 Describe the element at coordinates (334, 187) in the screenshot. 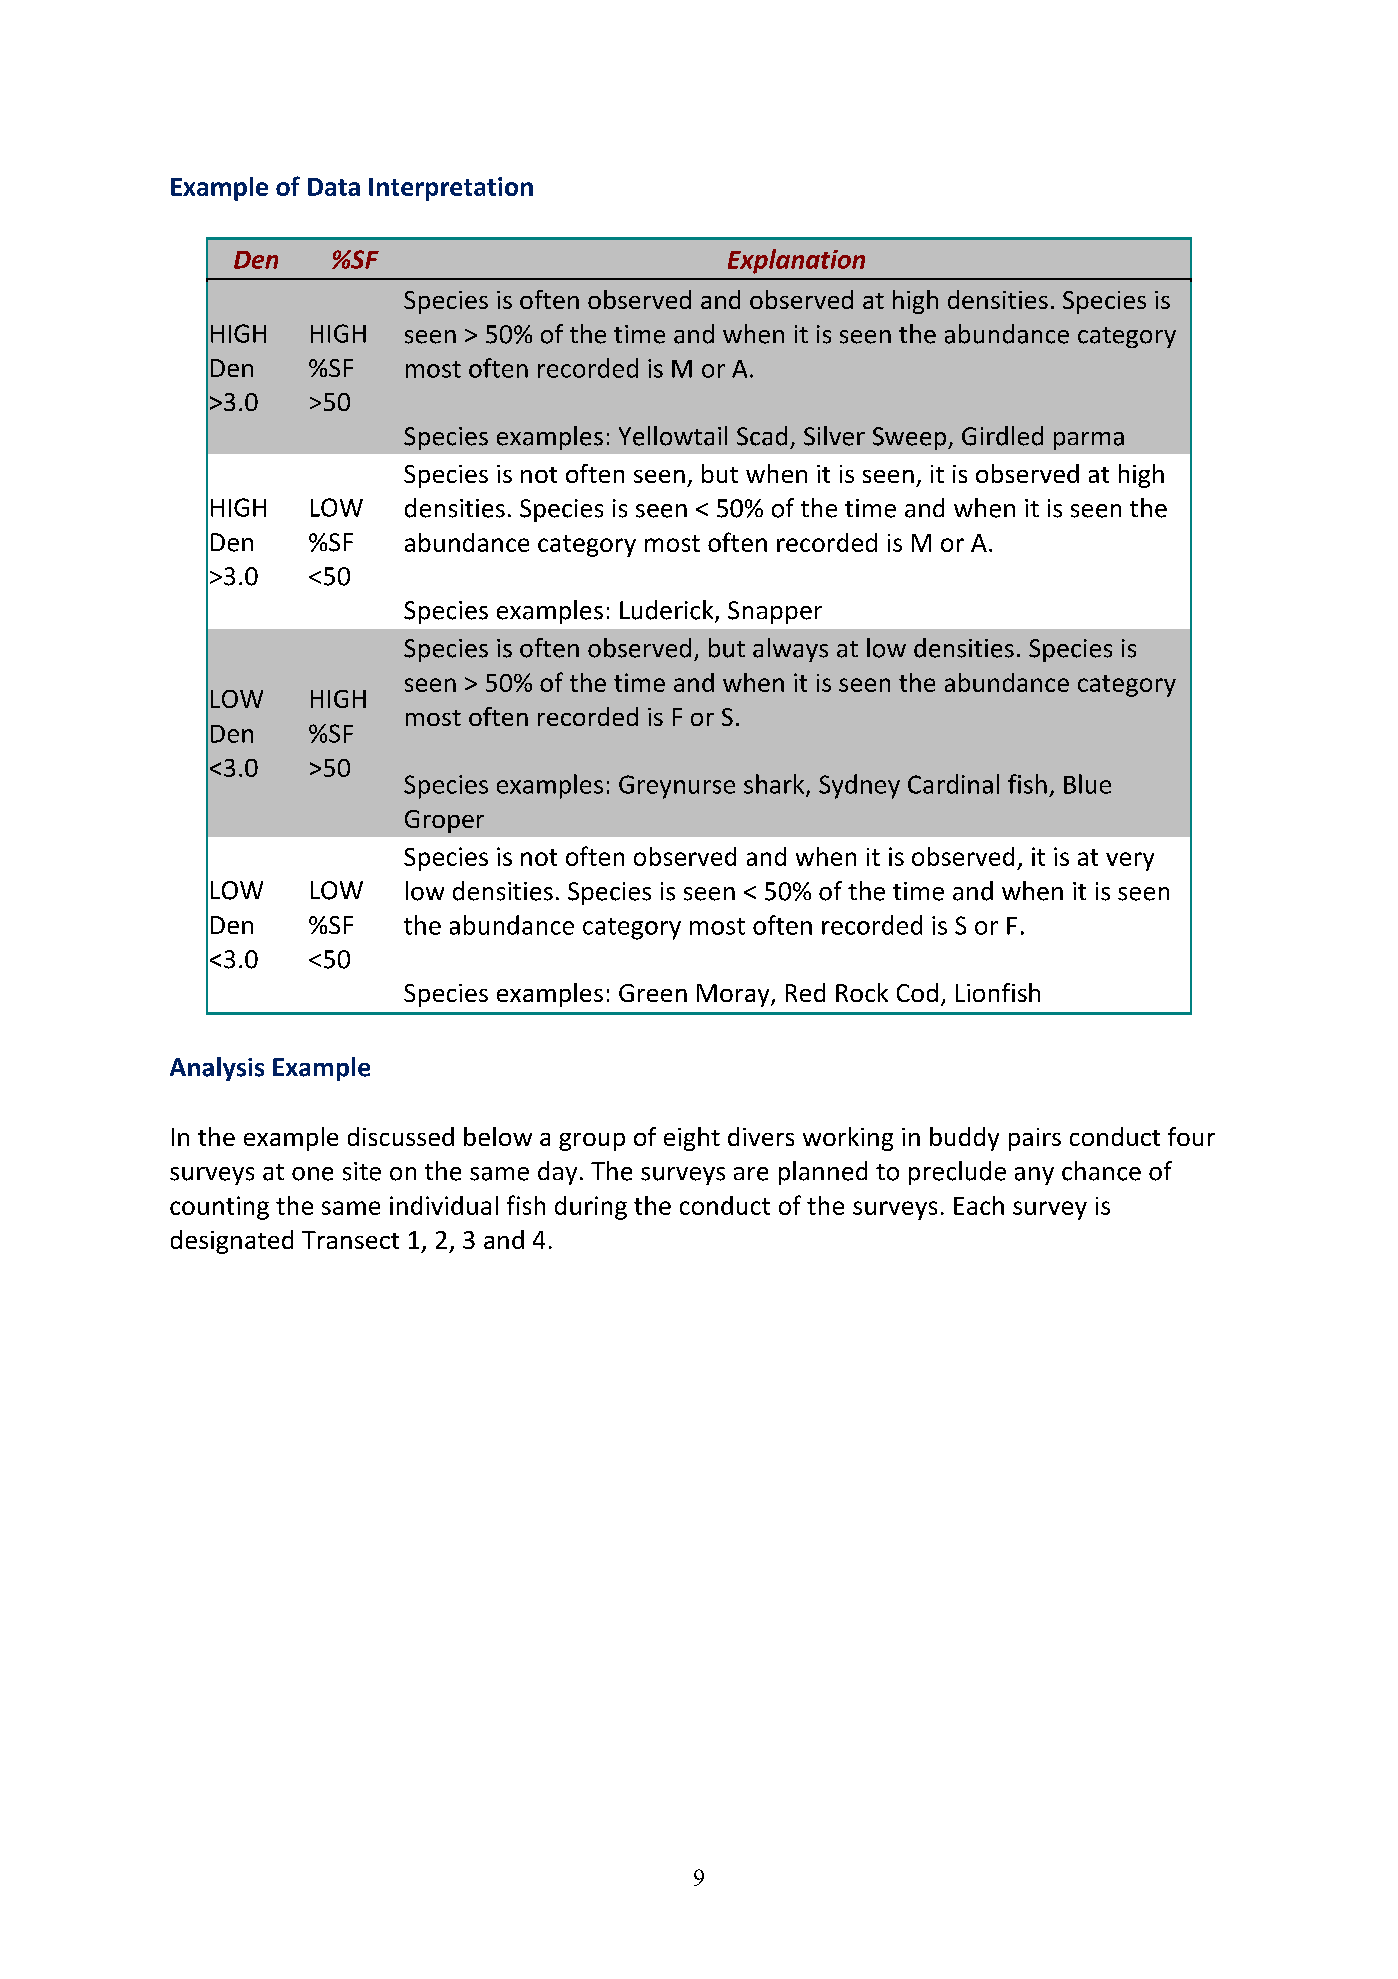

I see `Data` at that location.
